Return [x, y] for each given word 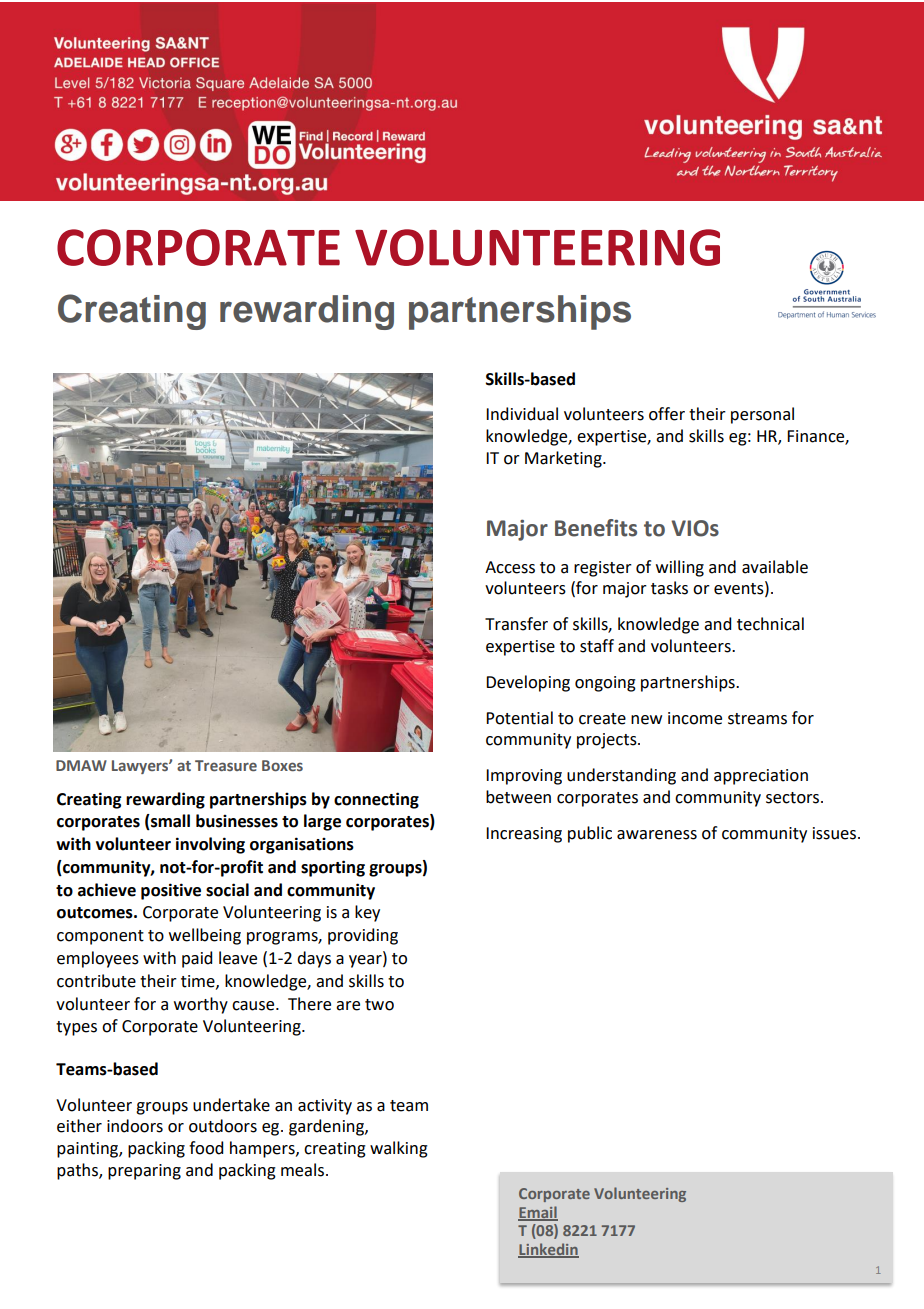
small [169, 822]
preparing [144, 1172]
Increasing [524, 835]
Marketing [564, 459]
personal [762, 415]
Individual [522, 414]
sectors [794, 798]
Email [538, 1213]
